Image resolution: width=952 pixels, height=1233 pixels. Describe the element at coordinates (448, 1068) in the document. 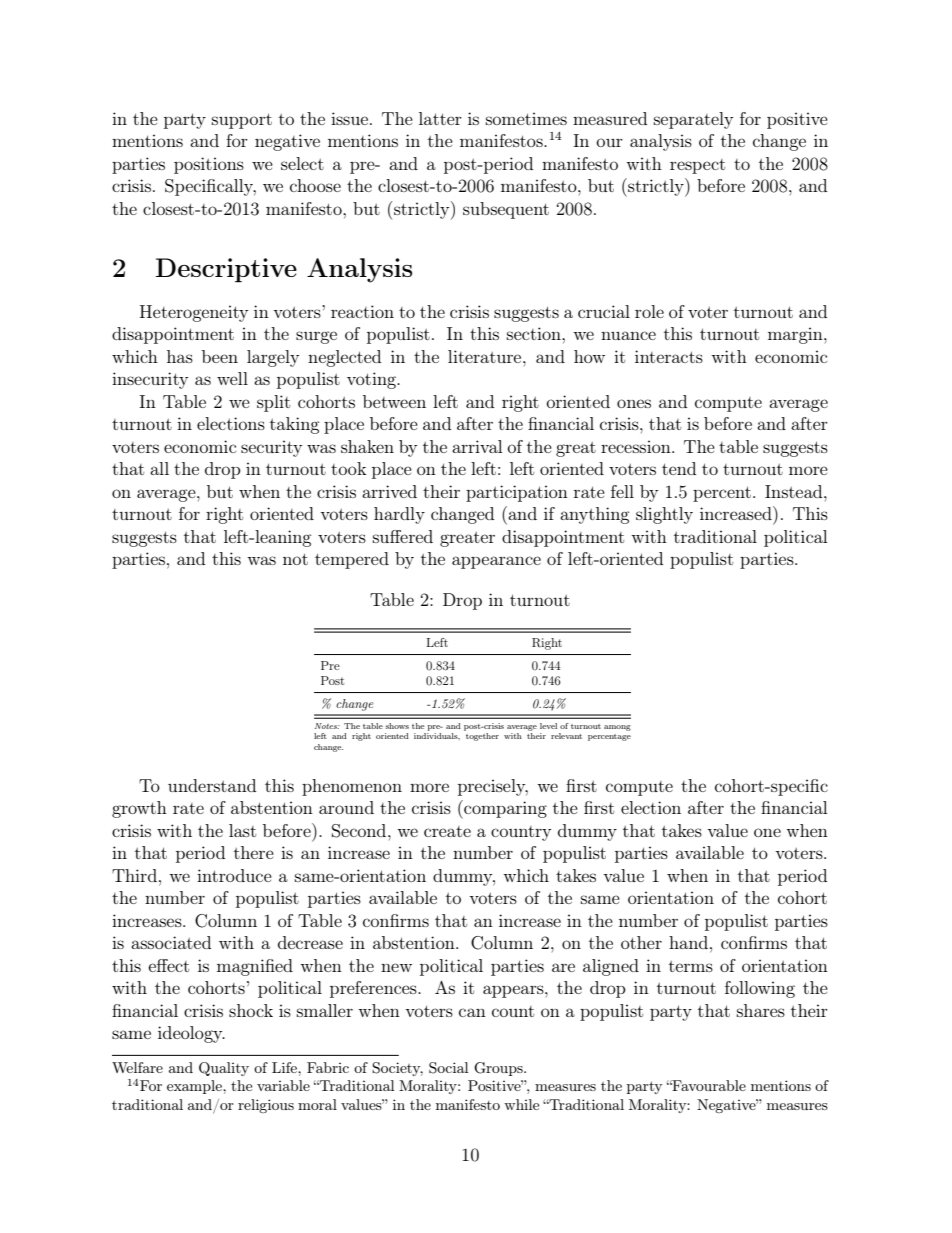

I see `Social` at that location.
